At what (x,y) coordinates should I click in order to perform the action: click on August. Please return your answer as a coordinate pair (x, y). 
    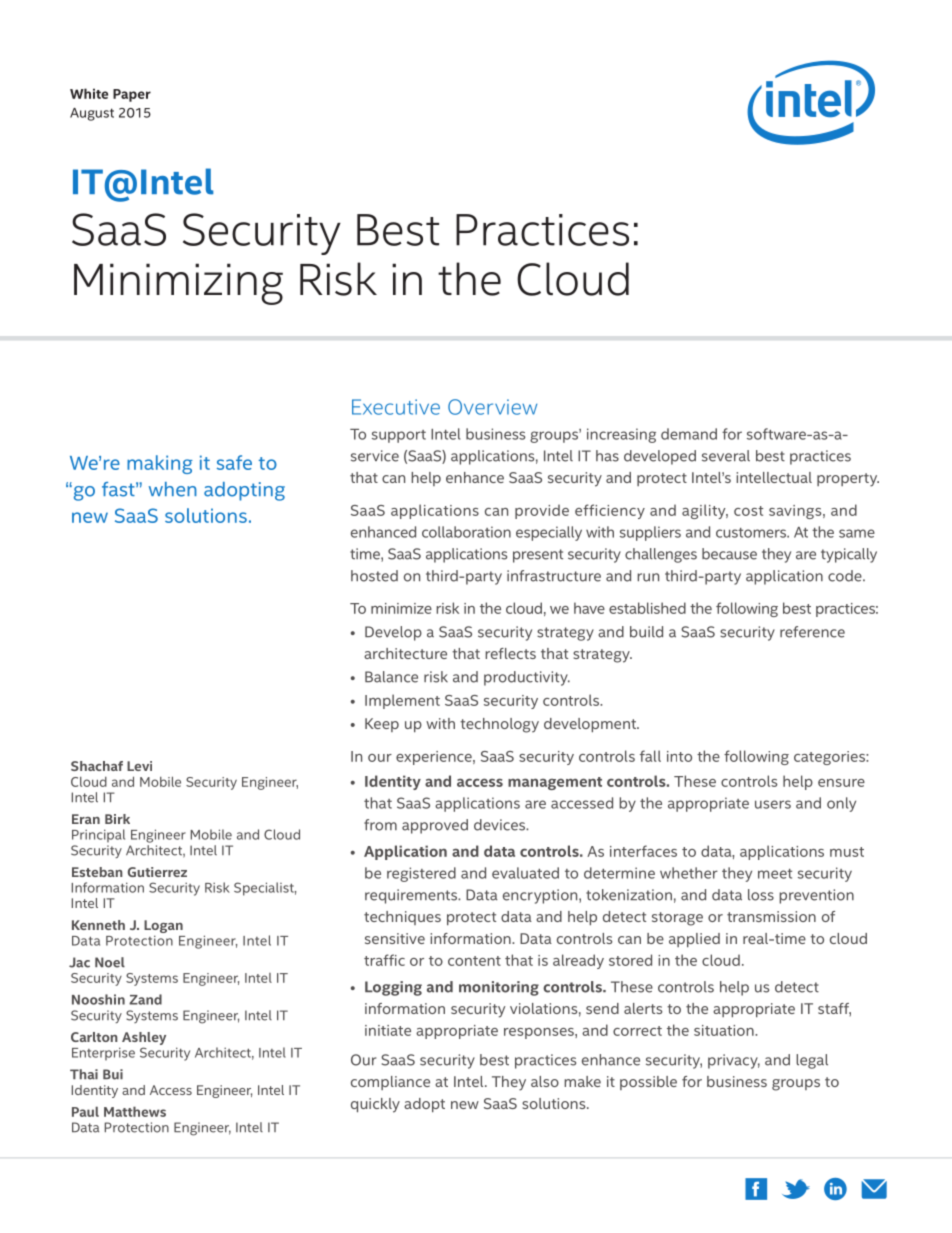
    Looking at the image, I should click on (92, 114).
